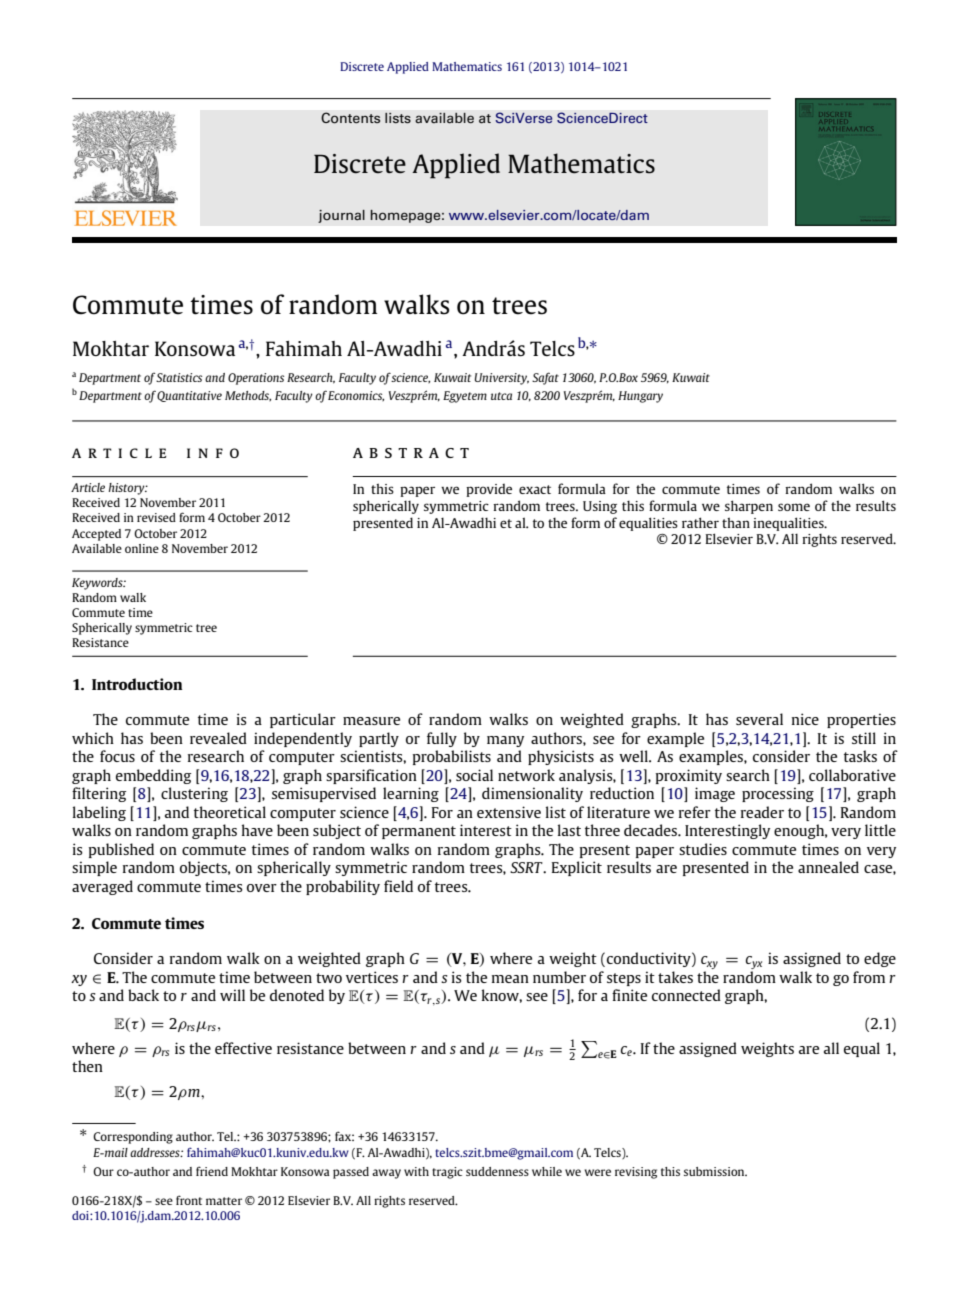  Describe the element at coordinates (350, 118) in the page. I see `Contents` at that location.
